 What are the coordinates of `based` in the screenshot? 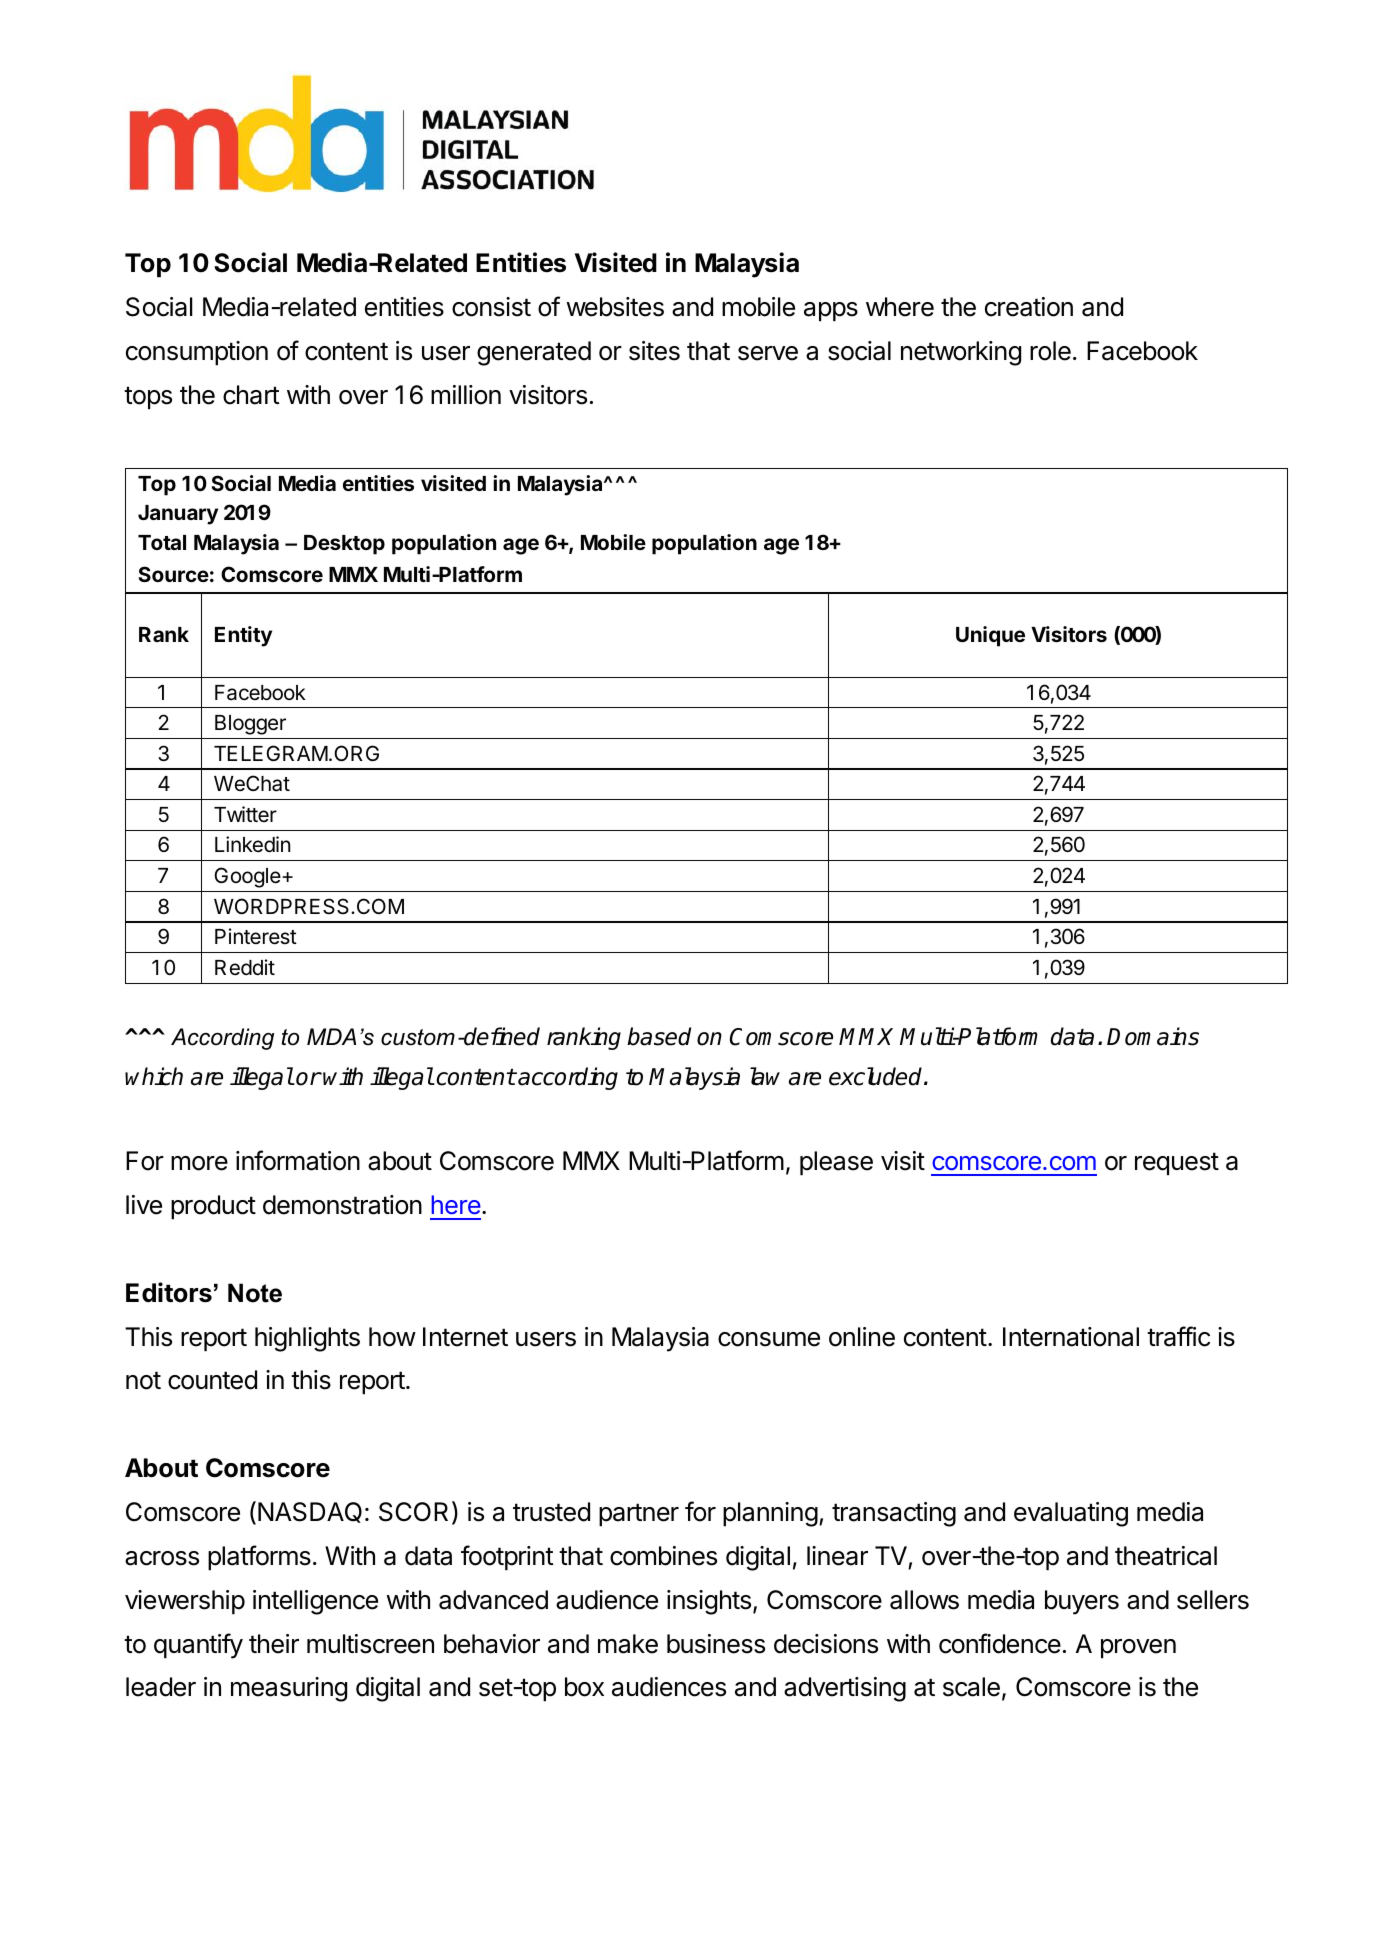 It's located at (659, 1036).
